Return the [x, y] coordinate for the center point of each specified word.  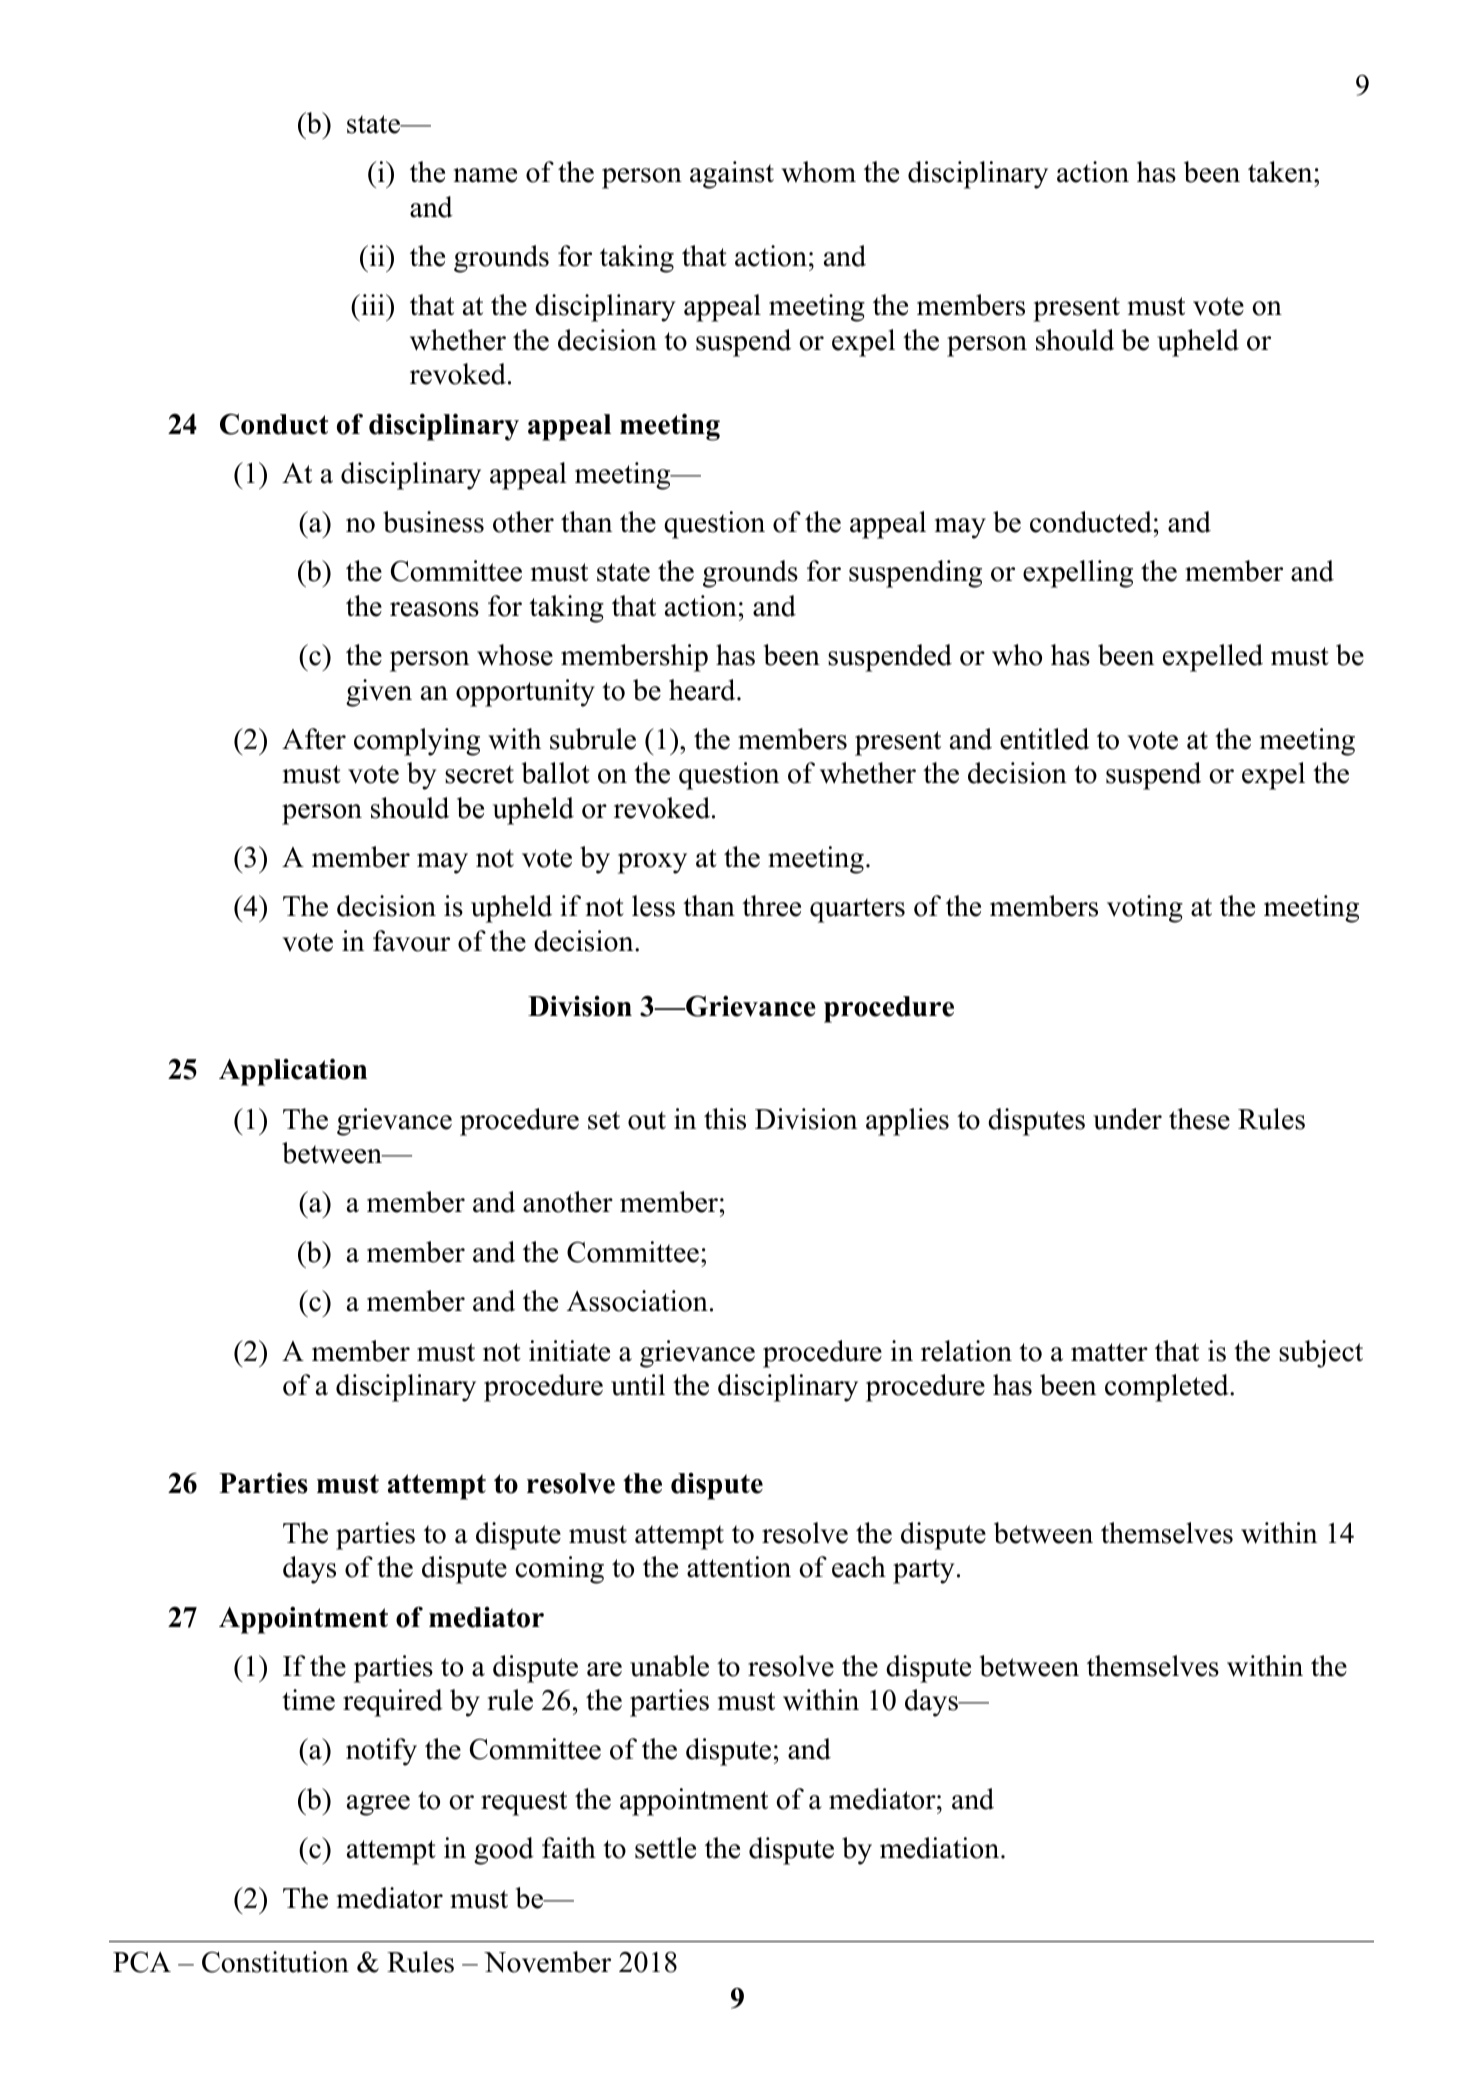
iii [373, 304]
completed [1168, 1388]
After [314, 739]
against [732, 175]
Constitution [275, 1962]
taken [1281, 172]
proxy [652, 863]
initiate [569, 1351]
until [638, 1385]
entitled [1044, 739]
